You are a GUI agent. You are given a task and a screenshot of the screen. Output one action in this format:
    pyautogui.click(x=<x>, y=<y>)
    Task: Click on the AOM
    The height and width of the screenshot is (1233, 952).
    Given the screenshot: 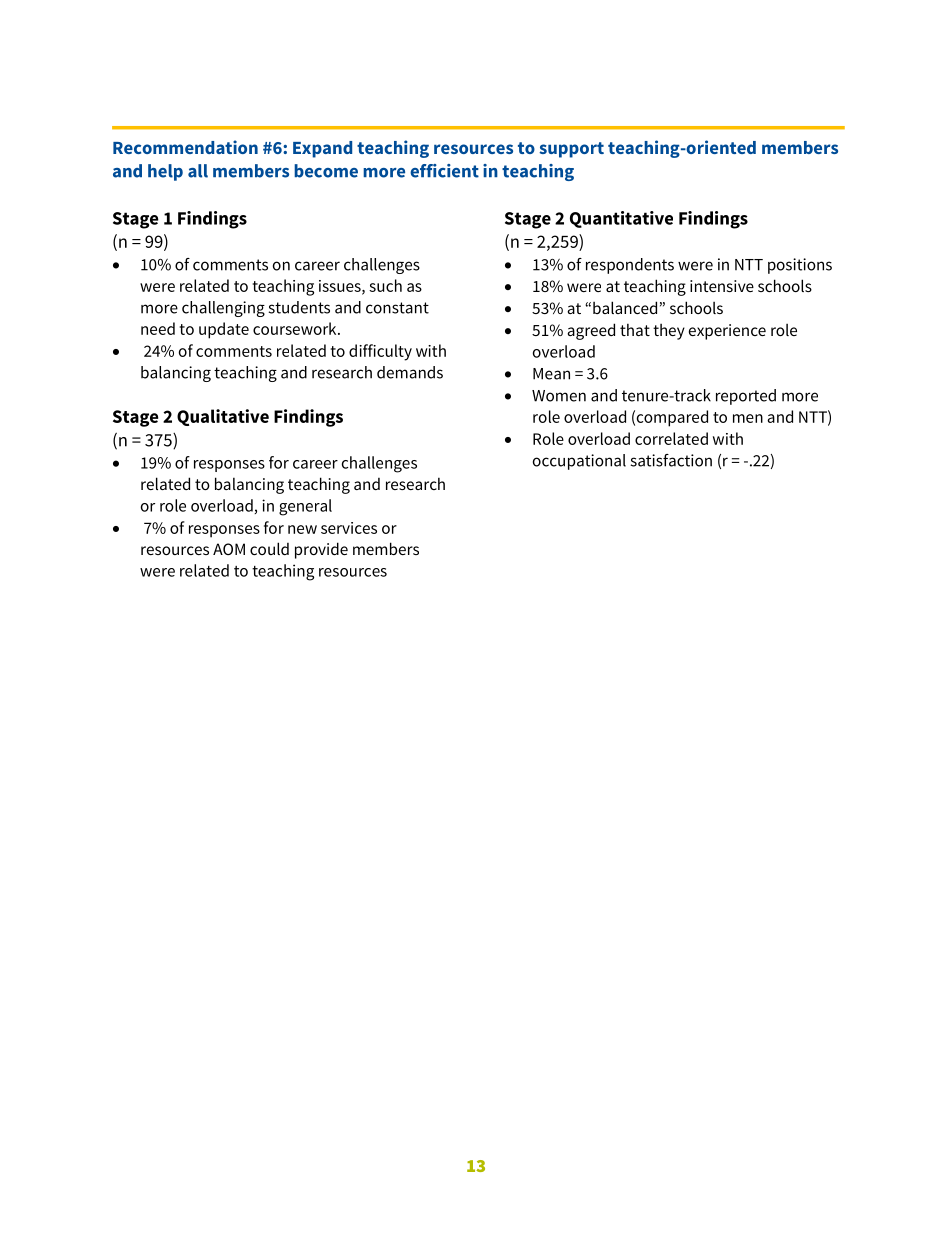 What is the action you would take?
    pyautogui.click(x=229, y=549)
